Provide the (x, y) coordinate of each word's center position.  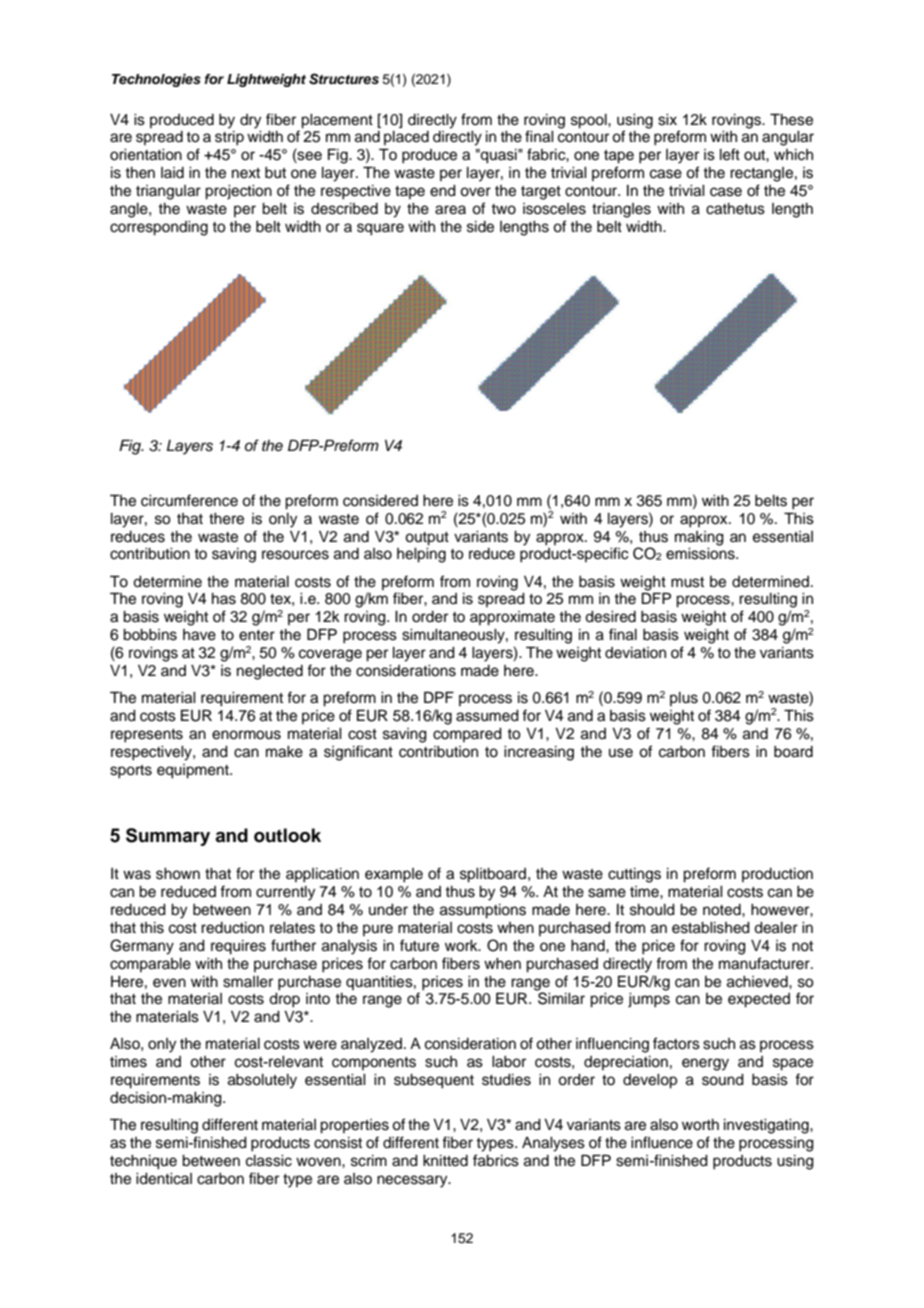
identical (164, 1179)
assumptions (483, 911)
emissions (701, 554)
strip (229, 138)
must (687, 582)
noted (723, 910)
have (199, 635)
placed (406, 138)
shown (178, 874)
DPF (439, 697)
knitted (445, 1161)
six (667, 120)
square (380, 229)
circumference (189, 500)
